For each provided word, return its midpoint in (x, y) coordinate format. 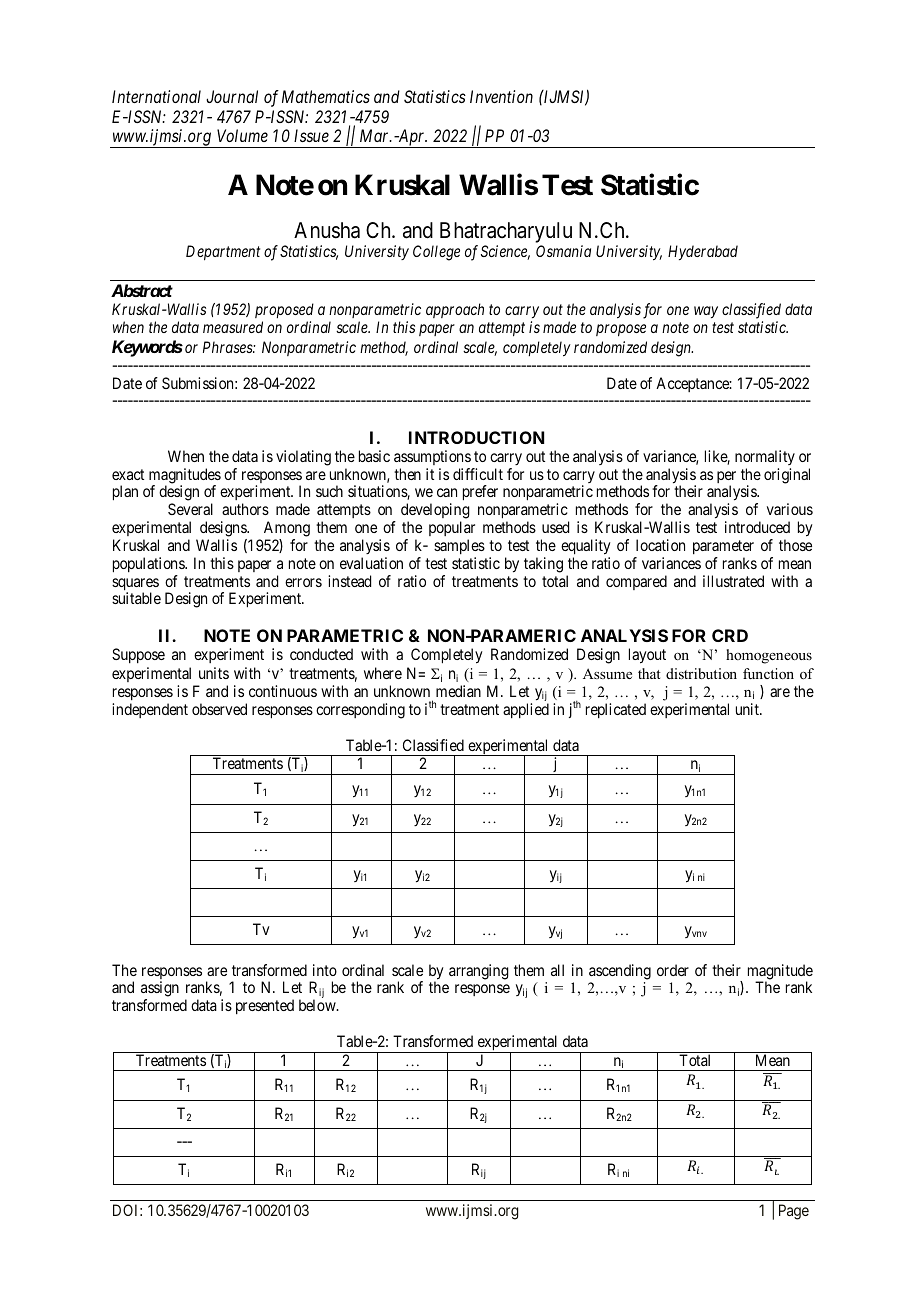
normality (765, 457)
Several (190, 509)
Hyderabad (703, 252)
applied (526, 710)
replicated (616, 710)
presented (265, 1006)
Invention (501, 96)
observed (219, 709)
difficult (478, 474)
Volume (242, 135)
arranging (479, 972)
